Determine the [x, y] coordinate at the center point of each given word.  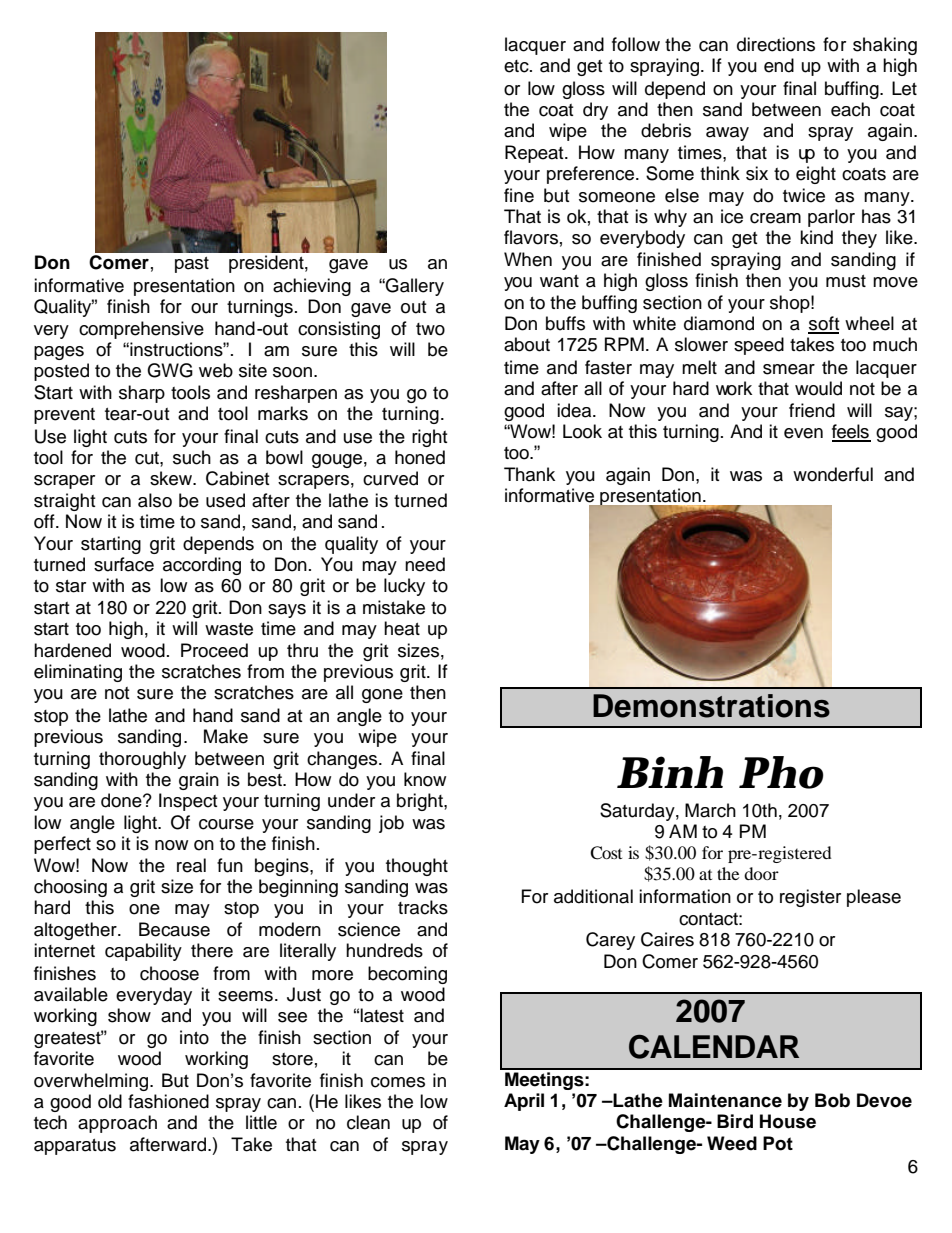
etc [517, 66]
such [192, 457]
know [425, 779]
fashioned [168, 1101]
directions [776, 44]
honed [420, 457]
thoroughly [142, 760]
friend [812, 410]
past [192, 265]
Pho [781, 772]
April [524, 1102]
